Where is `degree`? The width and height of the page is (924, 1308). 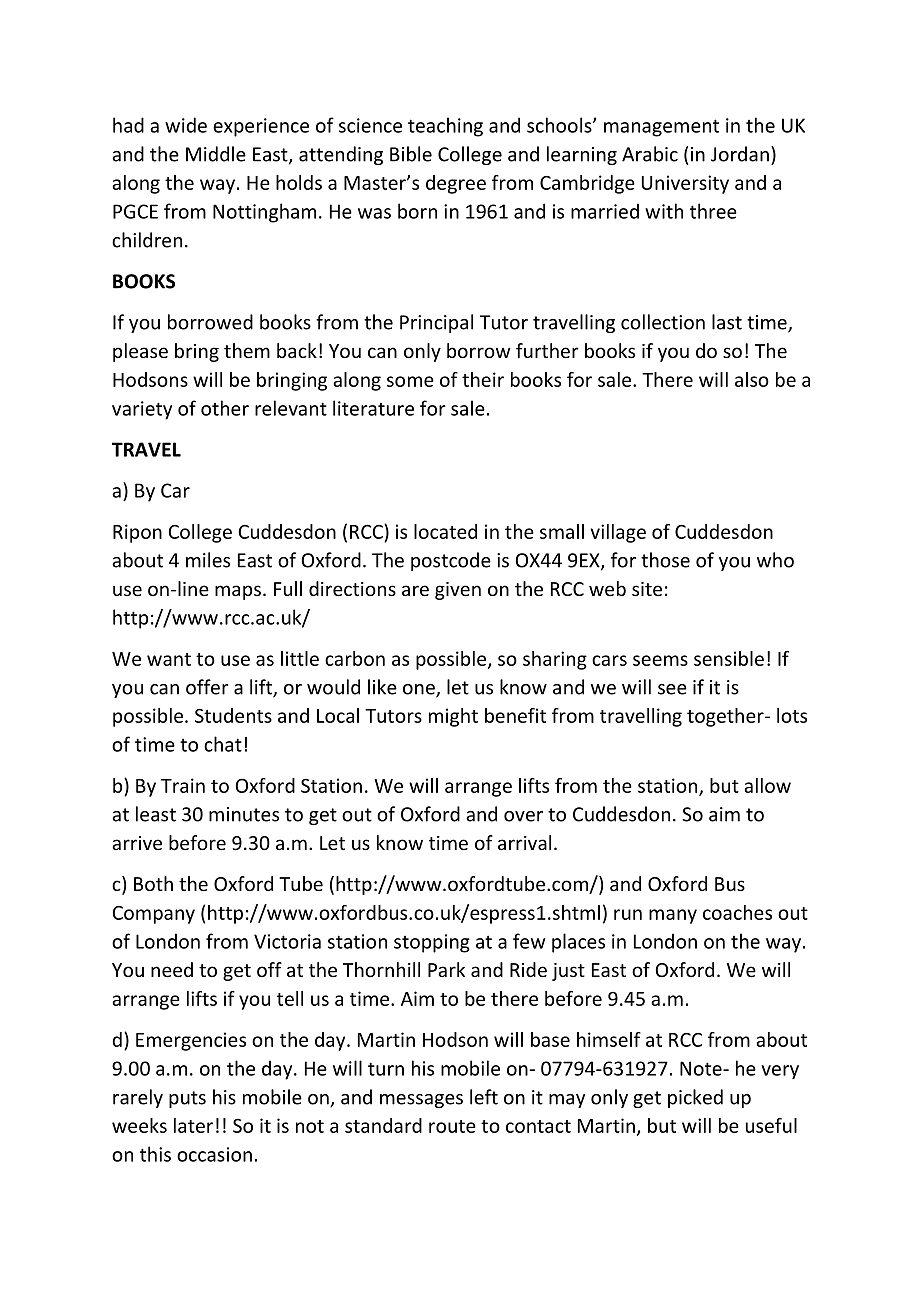
degree is located at coordinates (456, 184).
